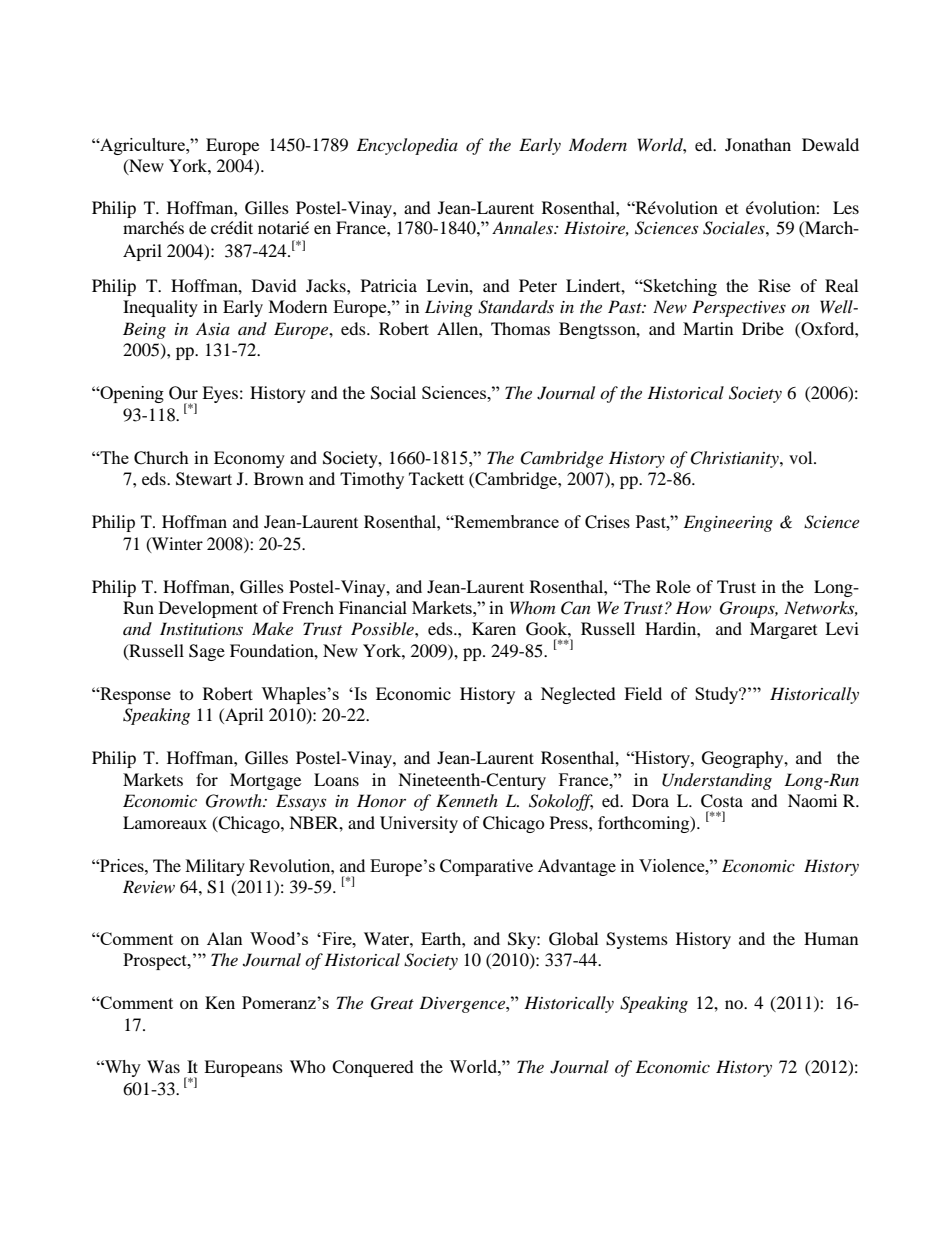  Describe the element at coordinates (758, 144) in the image. I see `Jonathan` at that location.
